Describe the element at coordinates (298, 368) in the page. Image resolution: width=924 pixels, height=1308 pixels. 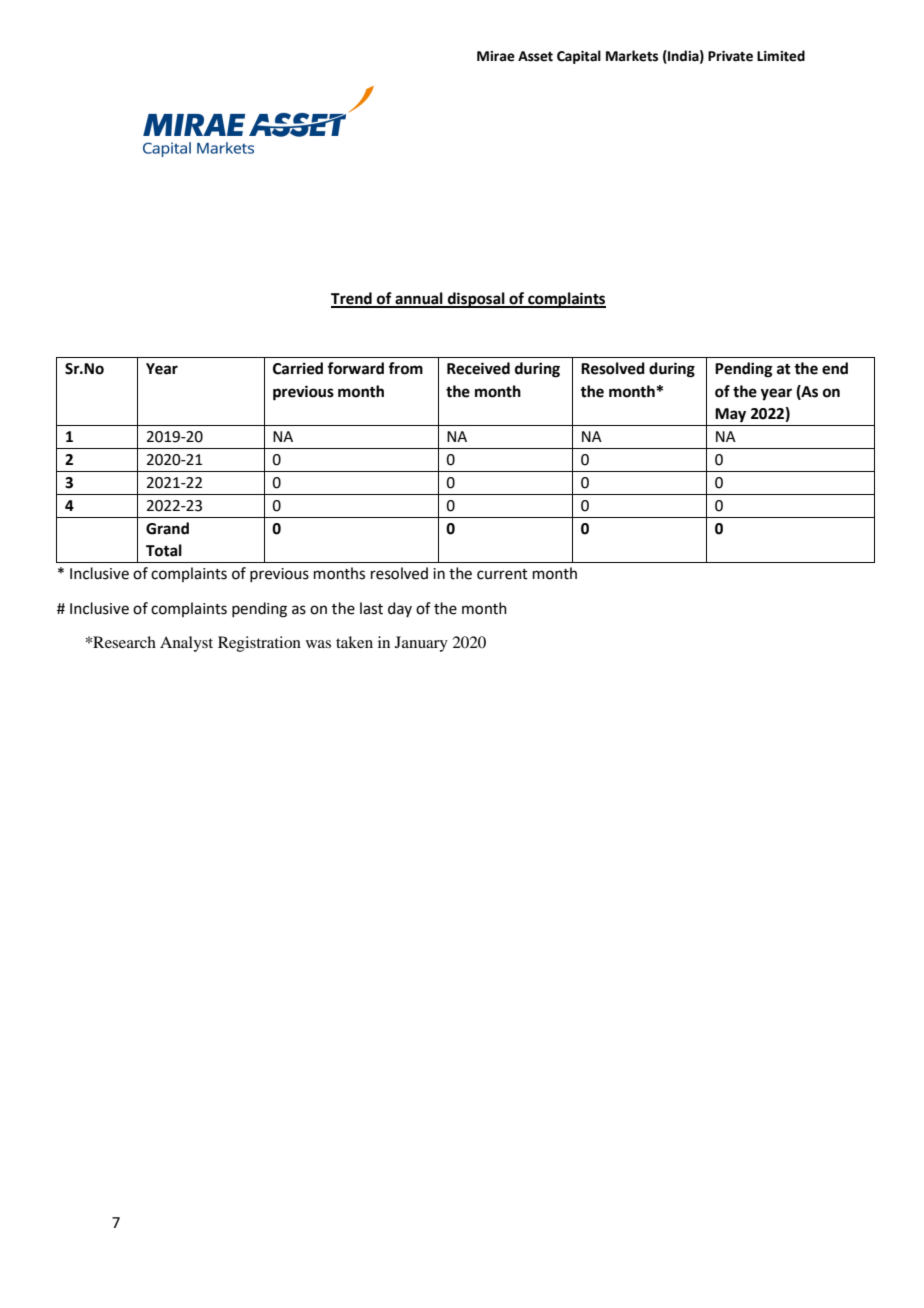
I see `Carried` at that location.
